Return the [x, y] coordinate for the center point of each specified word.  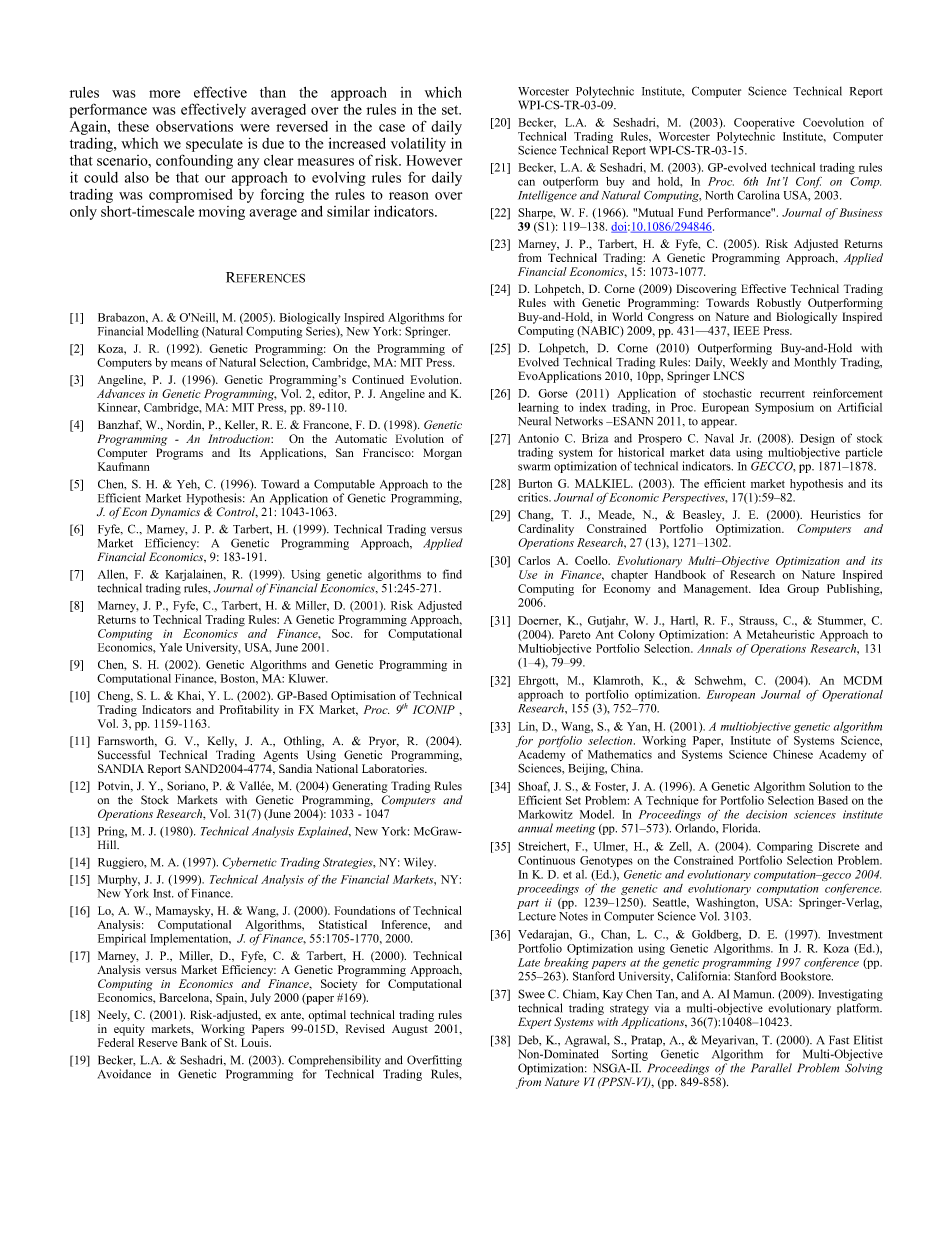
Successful [124, 755]
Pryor [384, 742]
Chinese [793, 753]
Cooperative [764, 124]
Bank [194, 1042]
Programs [179, 454]
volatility [418, 145]
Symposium [784, 408]
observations [194, 126]
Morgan [442, 454]
